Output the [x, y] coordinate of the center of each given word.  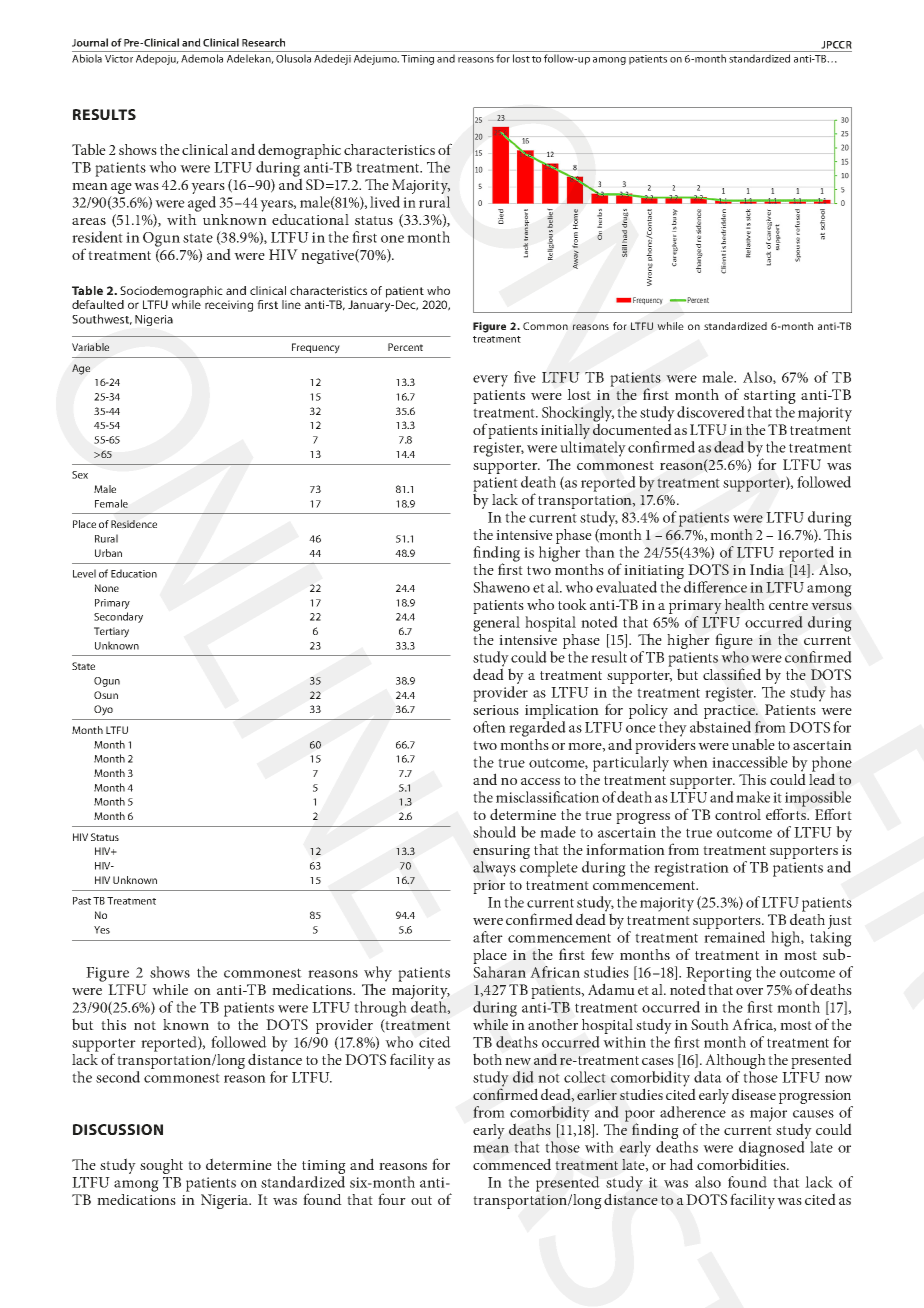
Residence [134, 524]
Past [82, 901]
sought [161, 1166]
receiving [229, 306]
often [489, 727]
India [767, 569]
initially [565, 433]
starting [769, 398]
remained [734, 937]
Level [84, 573]
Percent [405, 347]
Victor [119, 59]
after [488, 937]
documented [632, 428]
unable [753, 744]
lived [385, 202]
